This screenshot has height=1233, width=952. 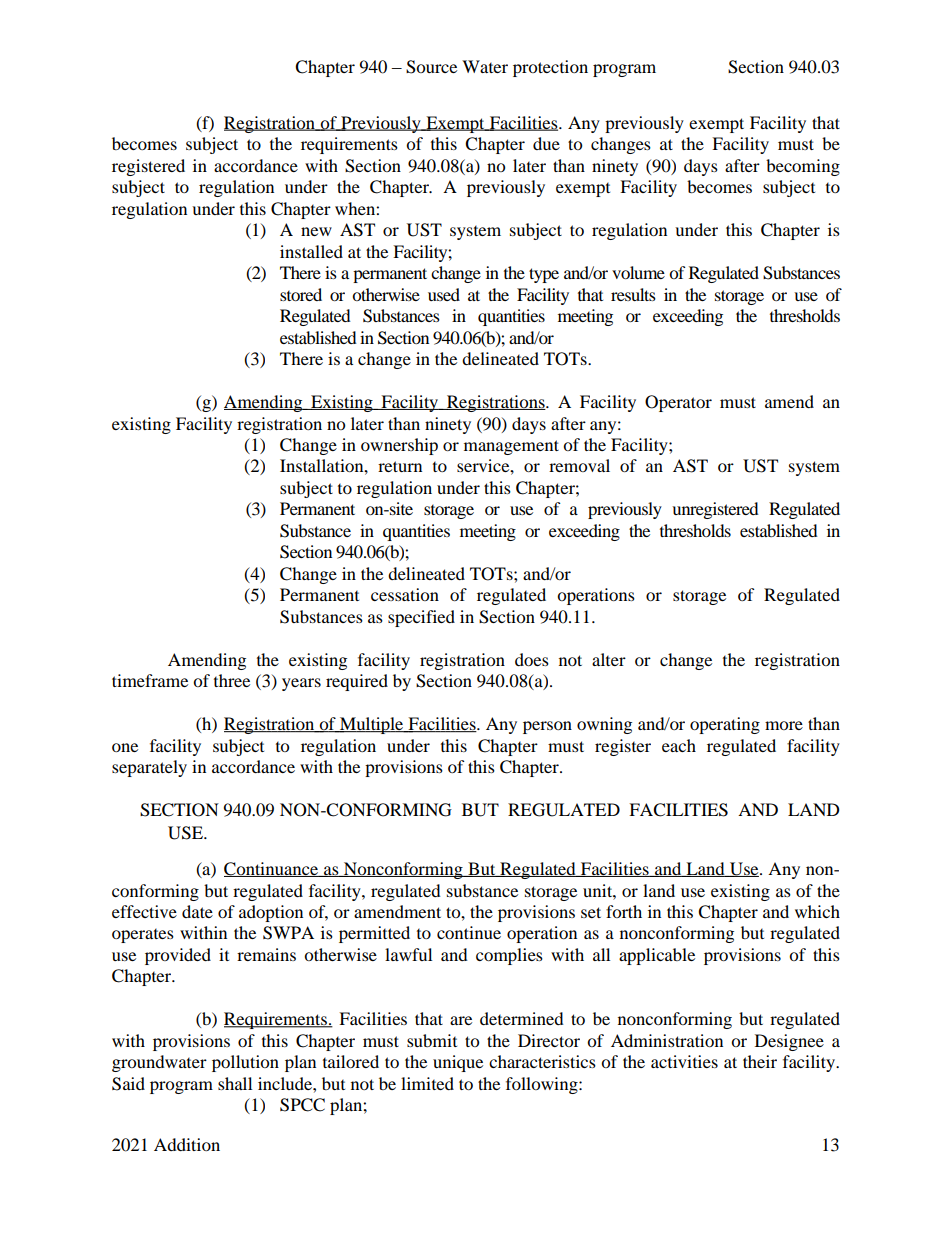 What do you see at coordinates (235, 1083) in the screenshot?
I see `shall` at bounding box center [235, 1083].
